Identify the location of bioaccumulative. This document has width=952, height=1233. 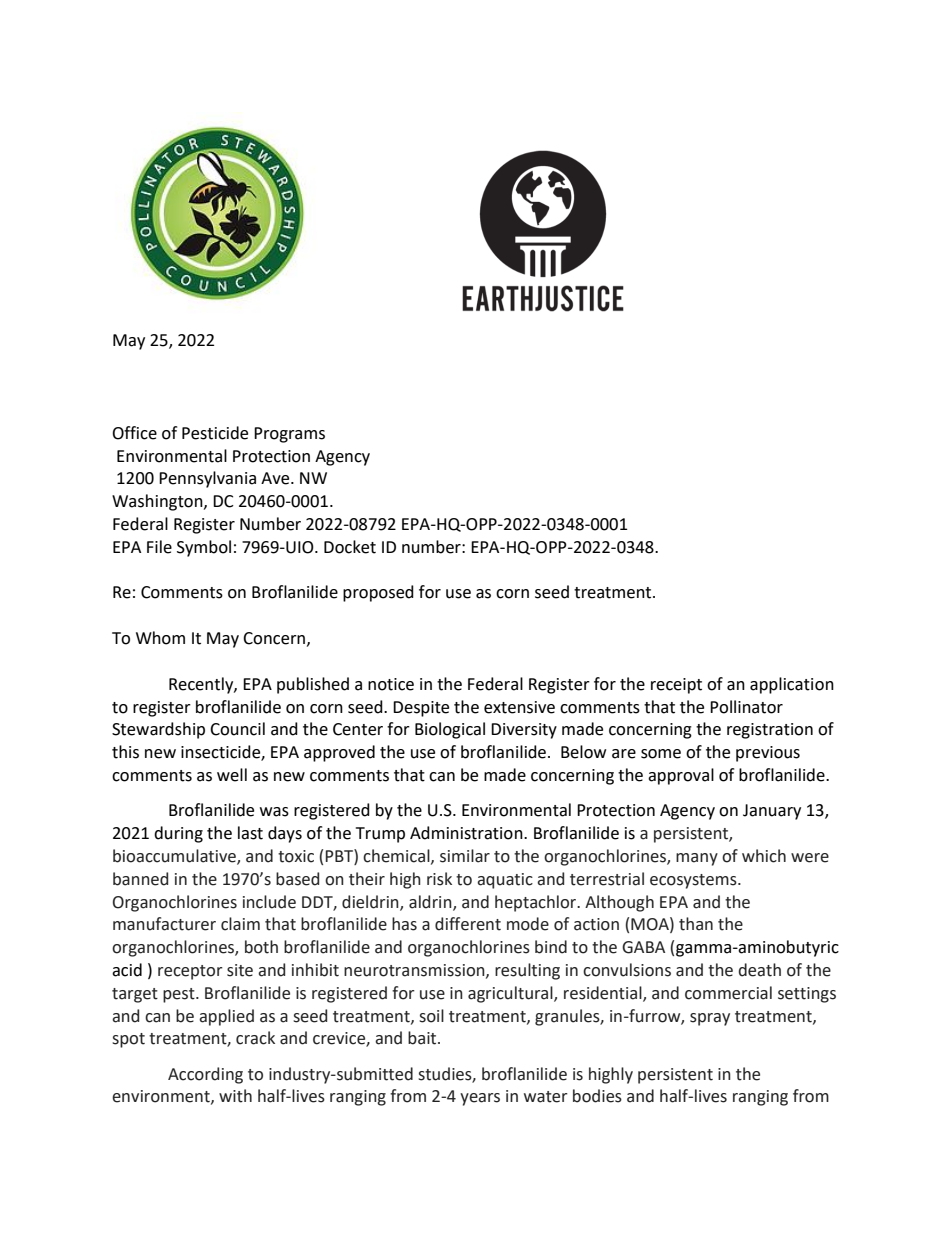
(175, 857).
